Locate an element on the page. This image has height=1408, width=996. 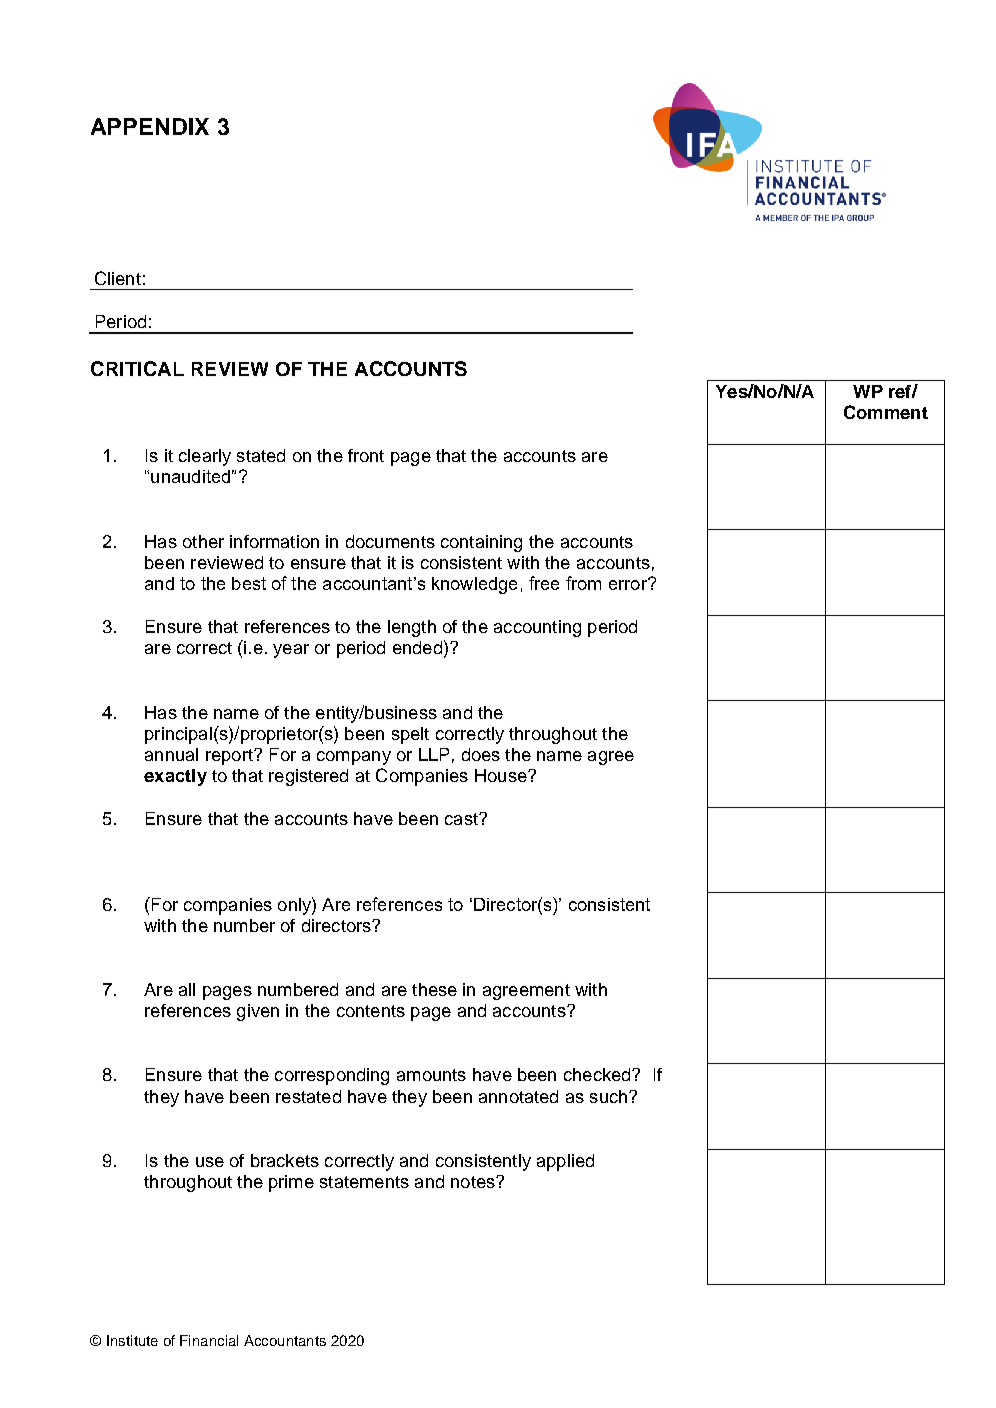
notes is located at coordinates (474, 1182).
